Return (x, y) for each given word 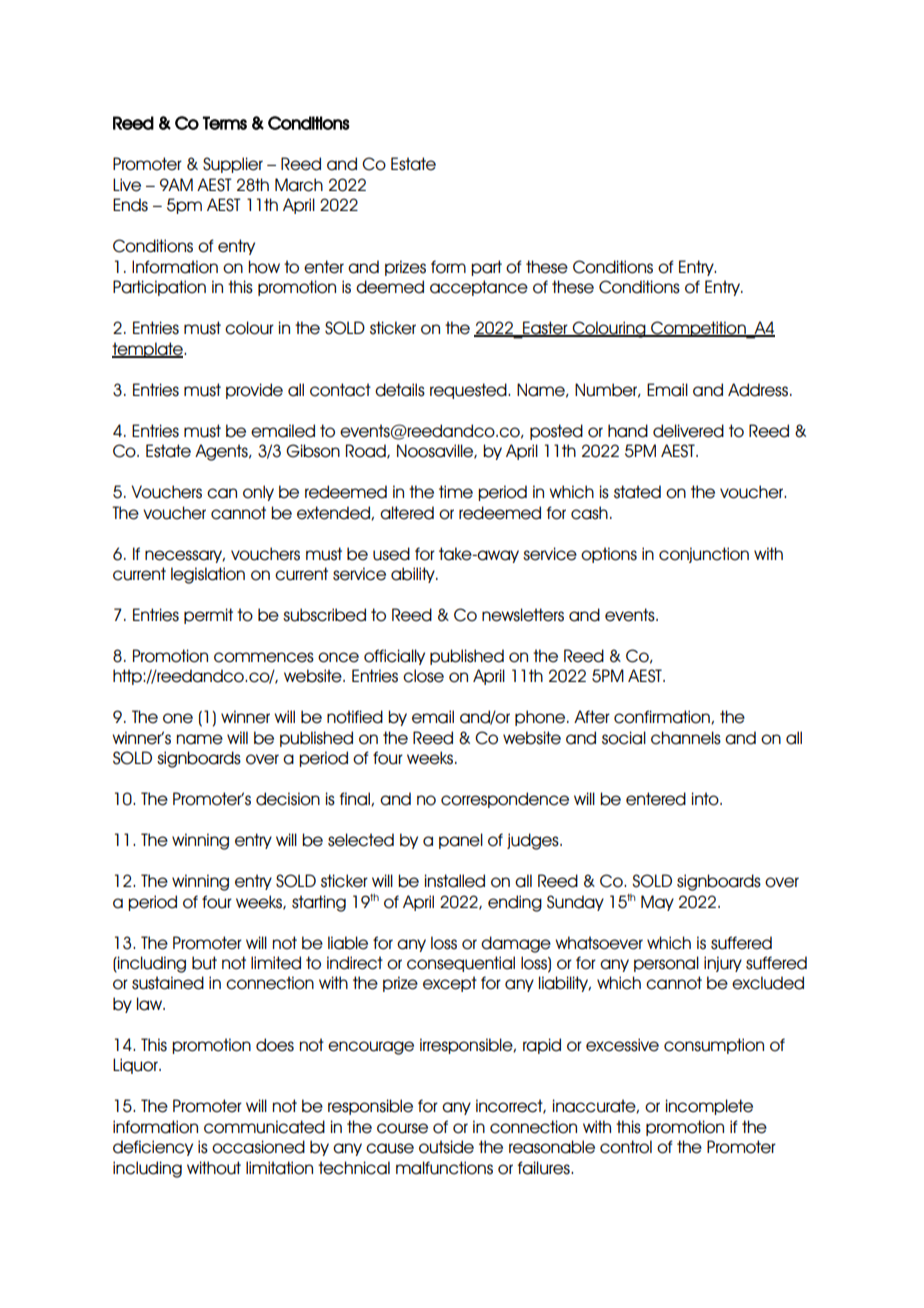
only (258, 493)
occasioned (258, 1147)
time (456, 492)
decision (288, 799)
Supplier (233, 165)
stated (637, 492)
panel (461, 841)
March (299, 185)
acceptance (479, 288)
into (706, 799)
